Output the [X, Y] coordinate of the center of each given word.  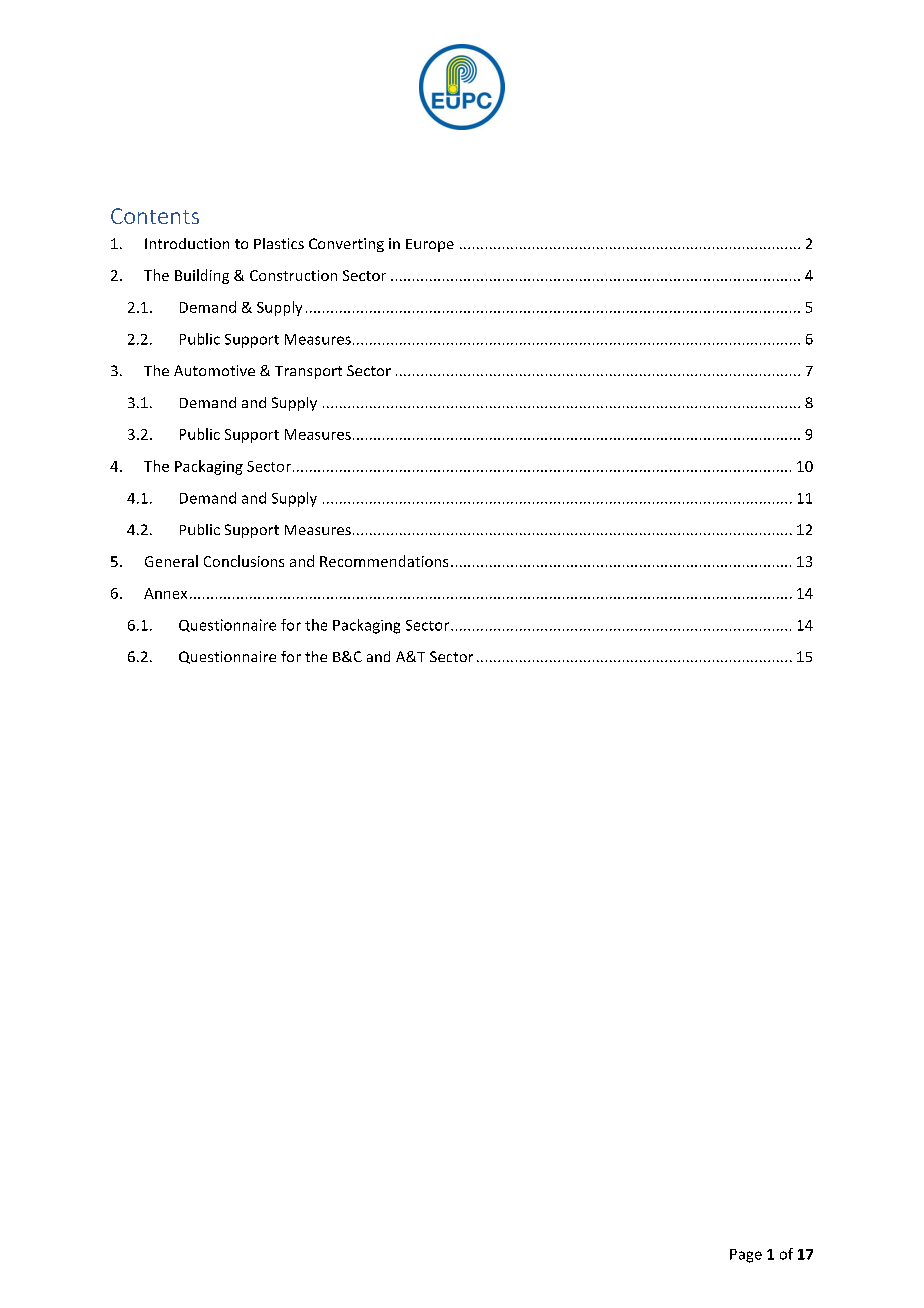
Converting [346, 245]
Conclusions [244, 561]
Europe [430, 245]
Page [746, 1256]
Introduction [187, 243]
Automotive [214, 370]
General [171, 561]
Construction [293, 275]
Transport [308, 372]
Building [202, 276]
